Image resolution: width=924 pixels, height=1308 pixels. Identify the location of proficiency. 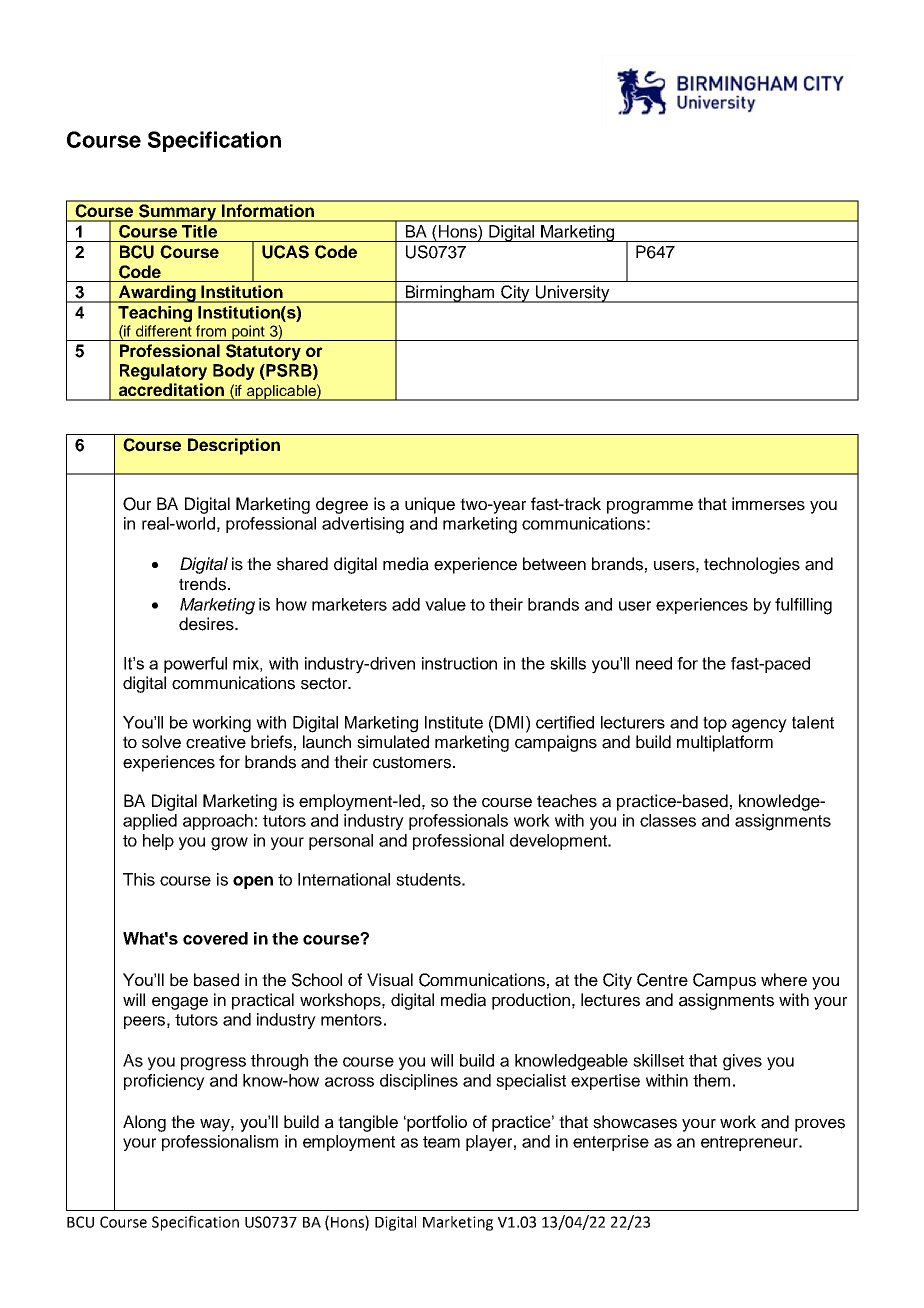
(164, 1082).
